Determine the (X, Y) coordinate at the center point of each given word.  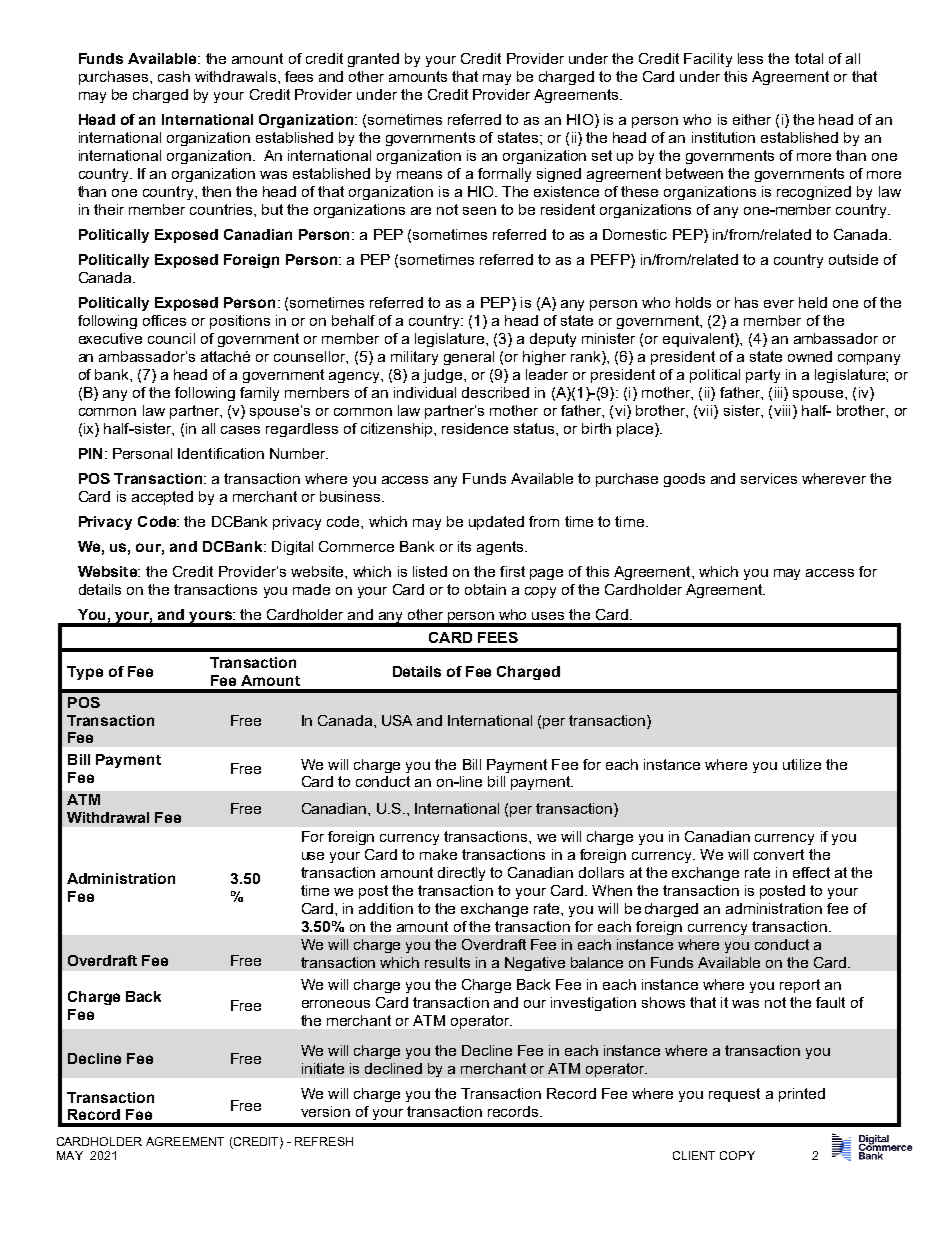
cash (174, 76)
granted (373, 60)
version (325, 1111)
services (769, 478)
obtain (485, 589)
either (752, 119)
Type (85, 673)
